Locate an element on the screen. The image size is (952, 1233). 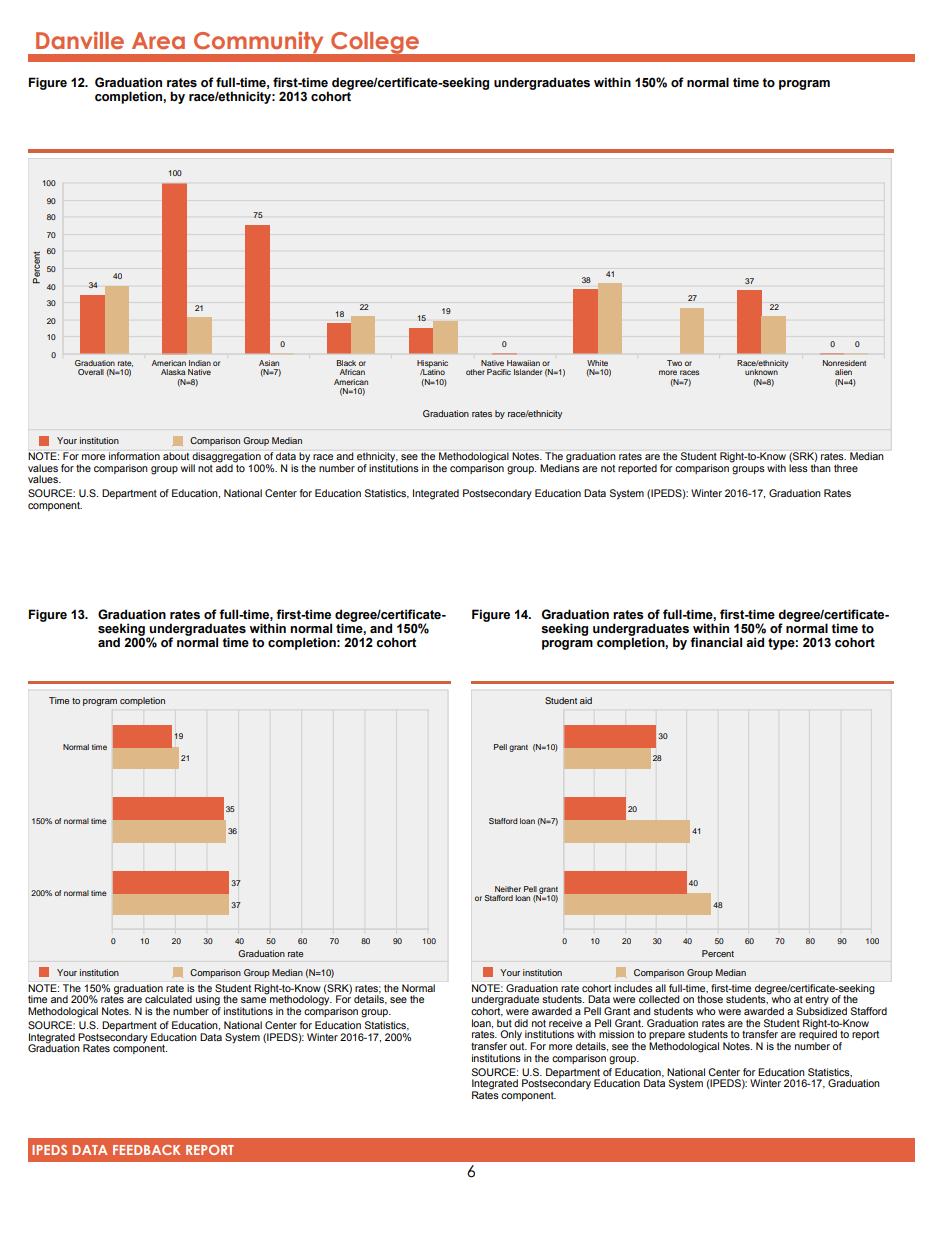
about is located at coordinates (176, 456).
